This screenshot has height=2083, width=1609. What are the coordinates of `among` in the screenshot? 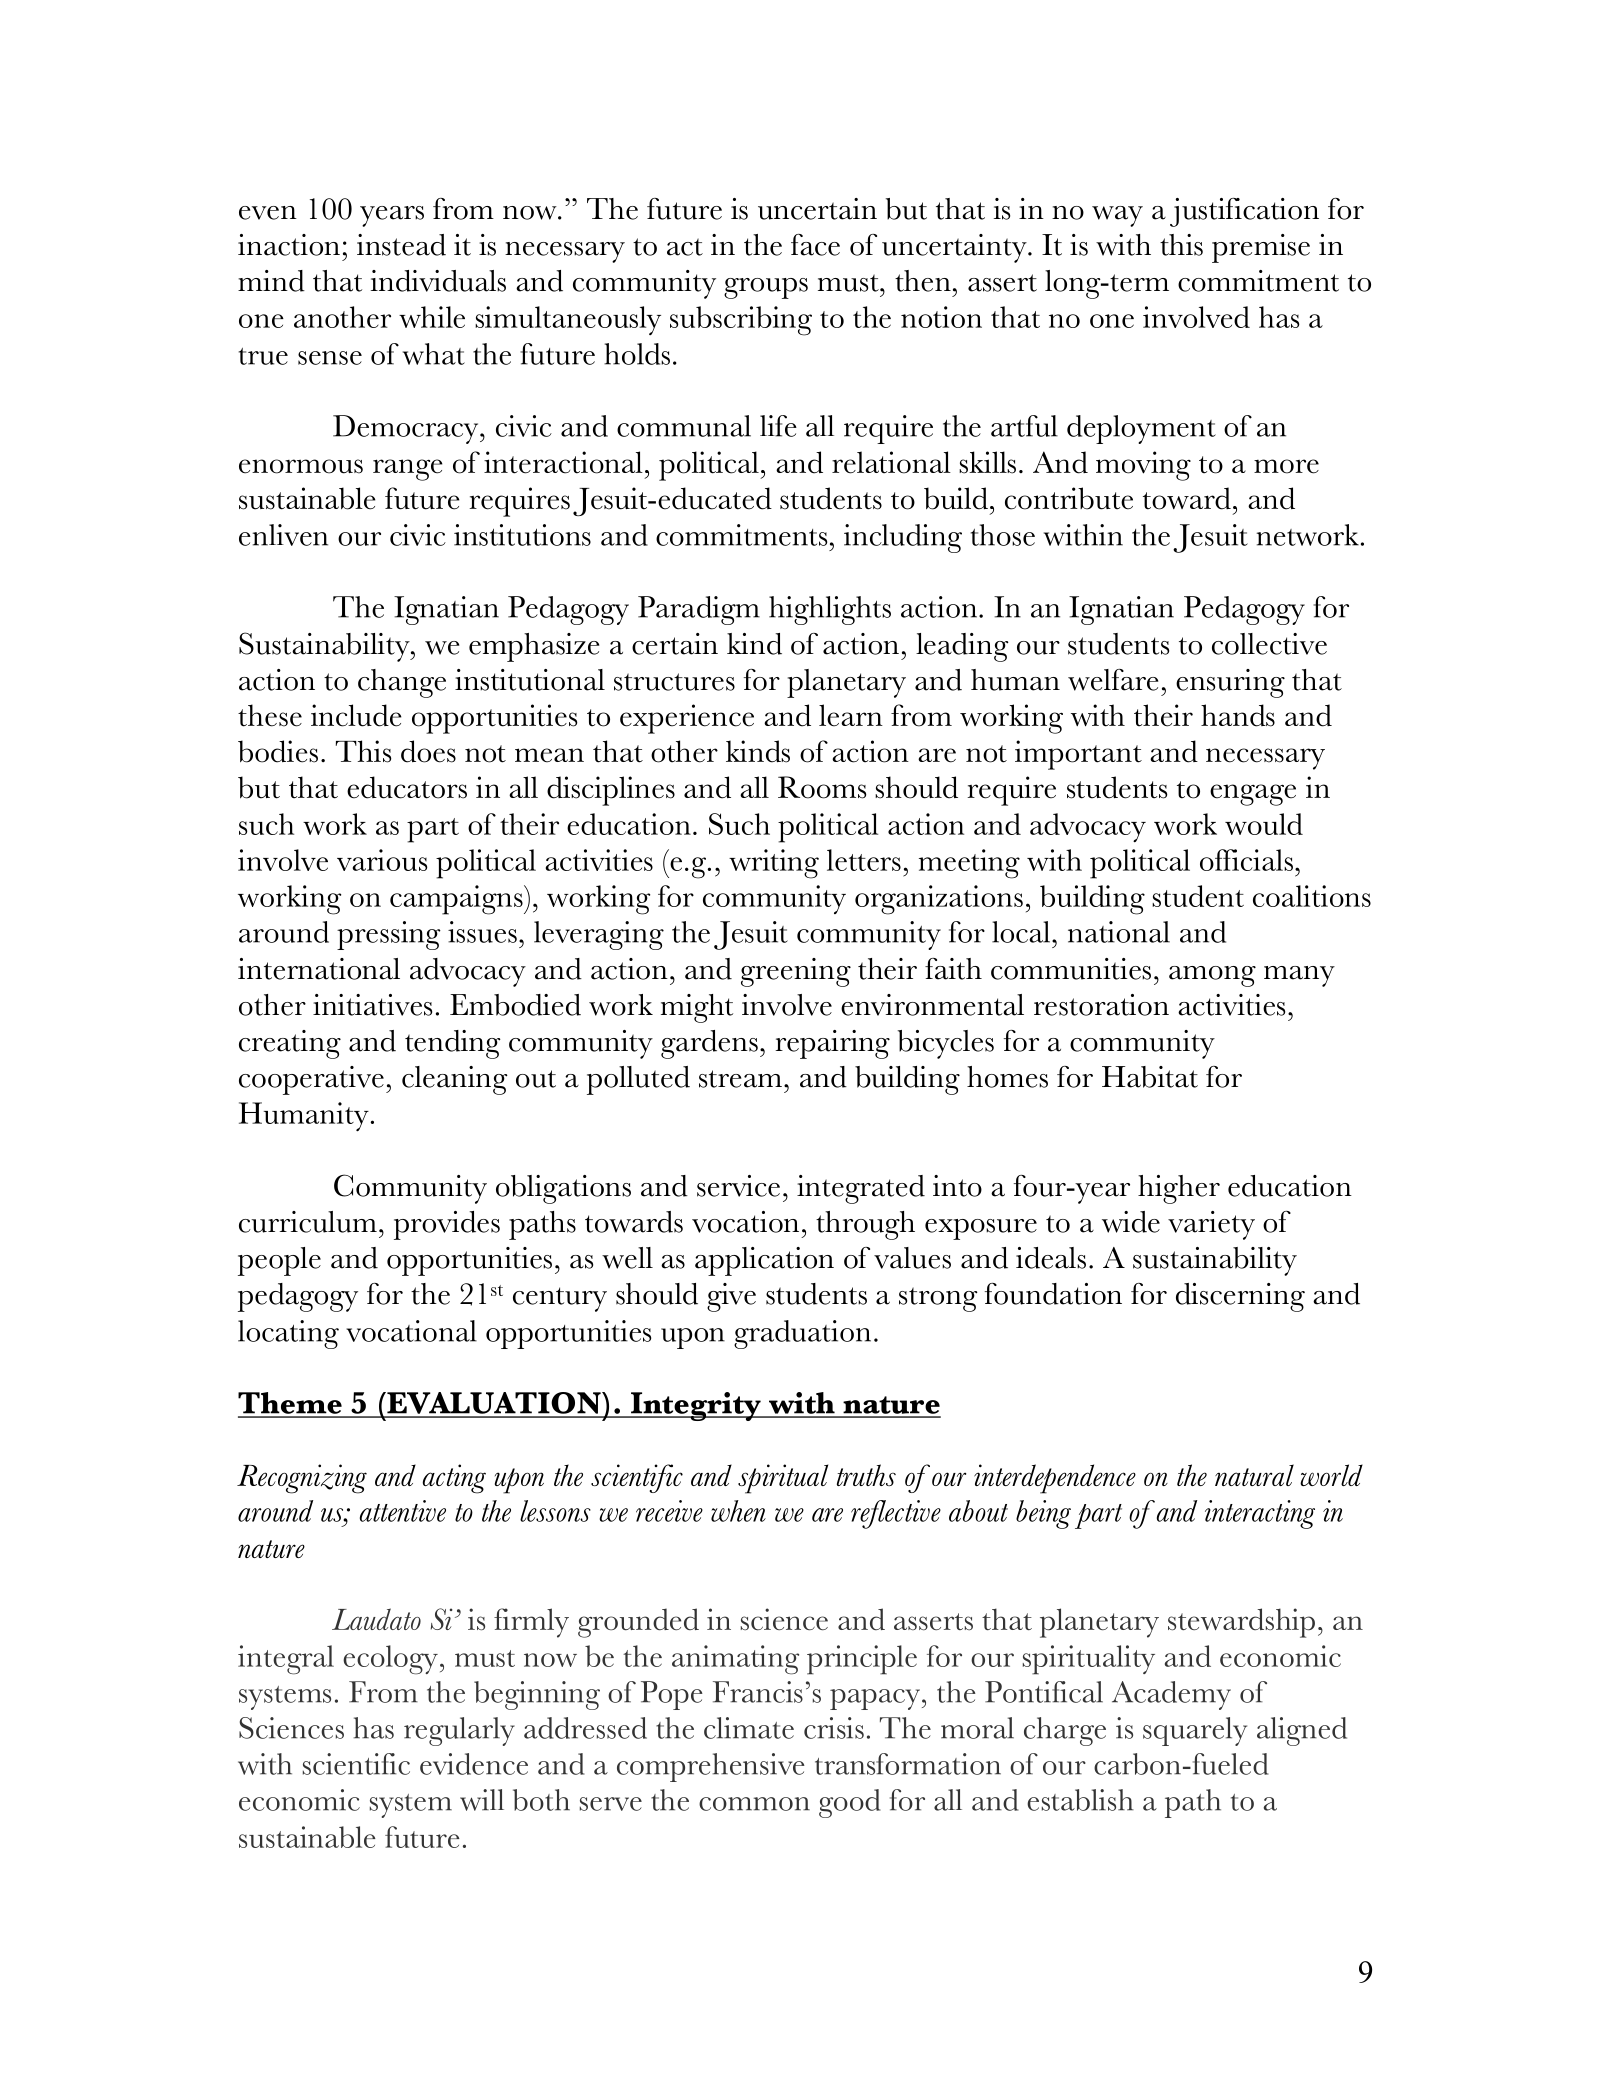 It's located at (1212, 976).
